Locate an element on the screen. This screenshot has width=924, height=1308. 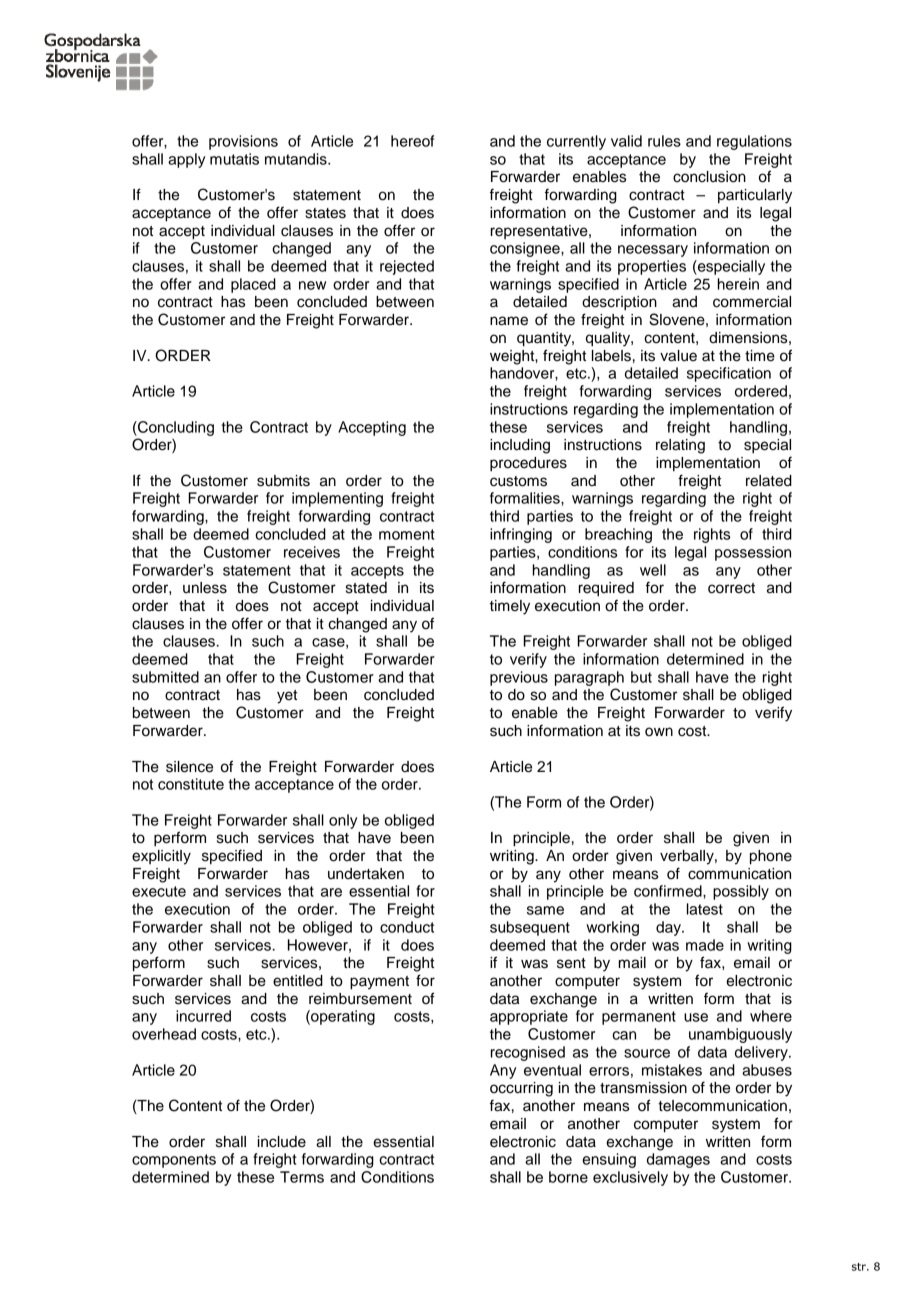
occurring is located at coordinates (521, 1089).
